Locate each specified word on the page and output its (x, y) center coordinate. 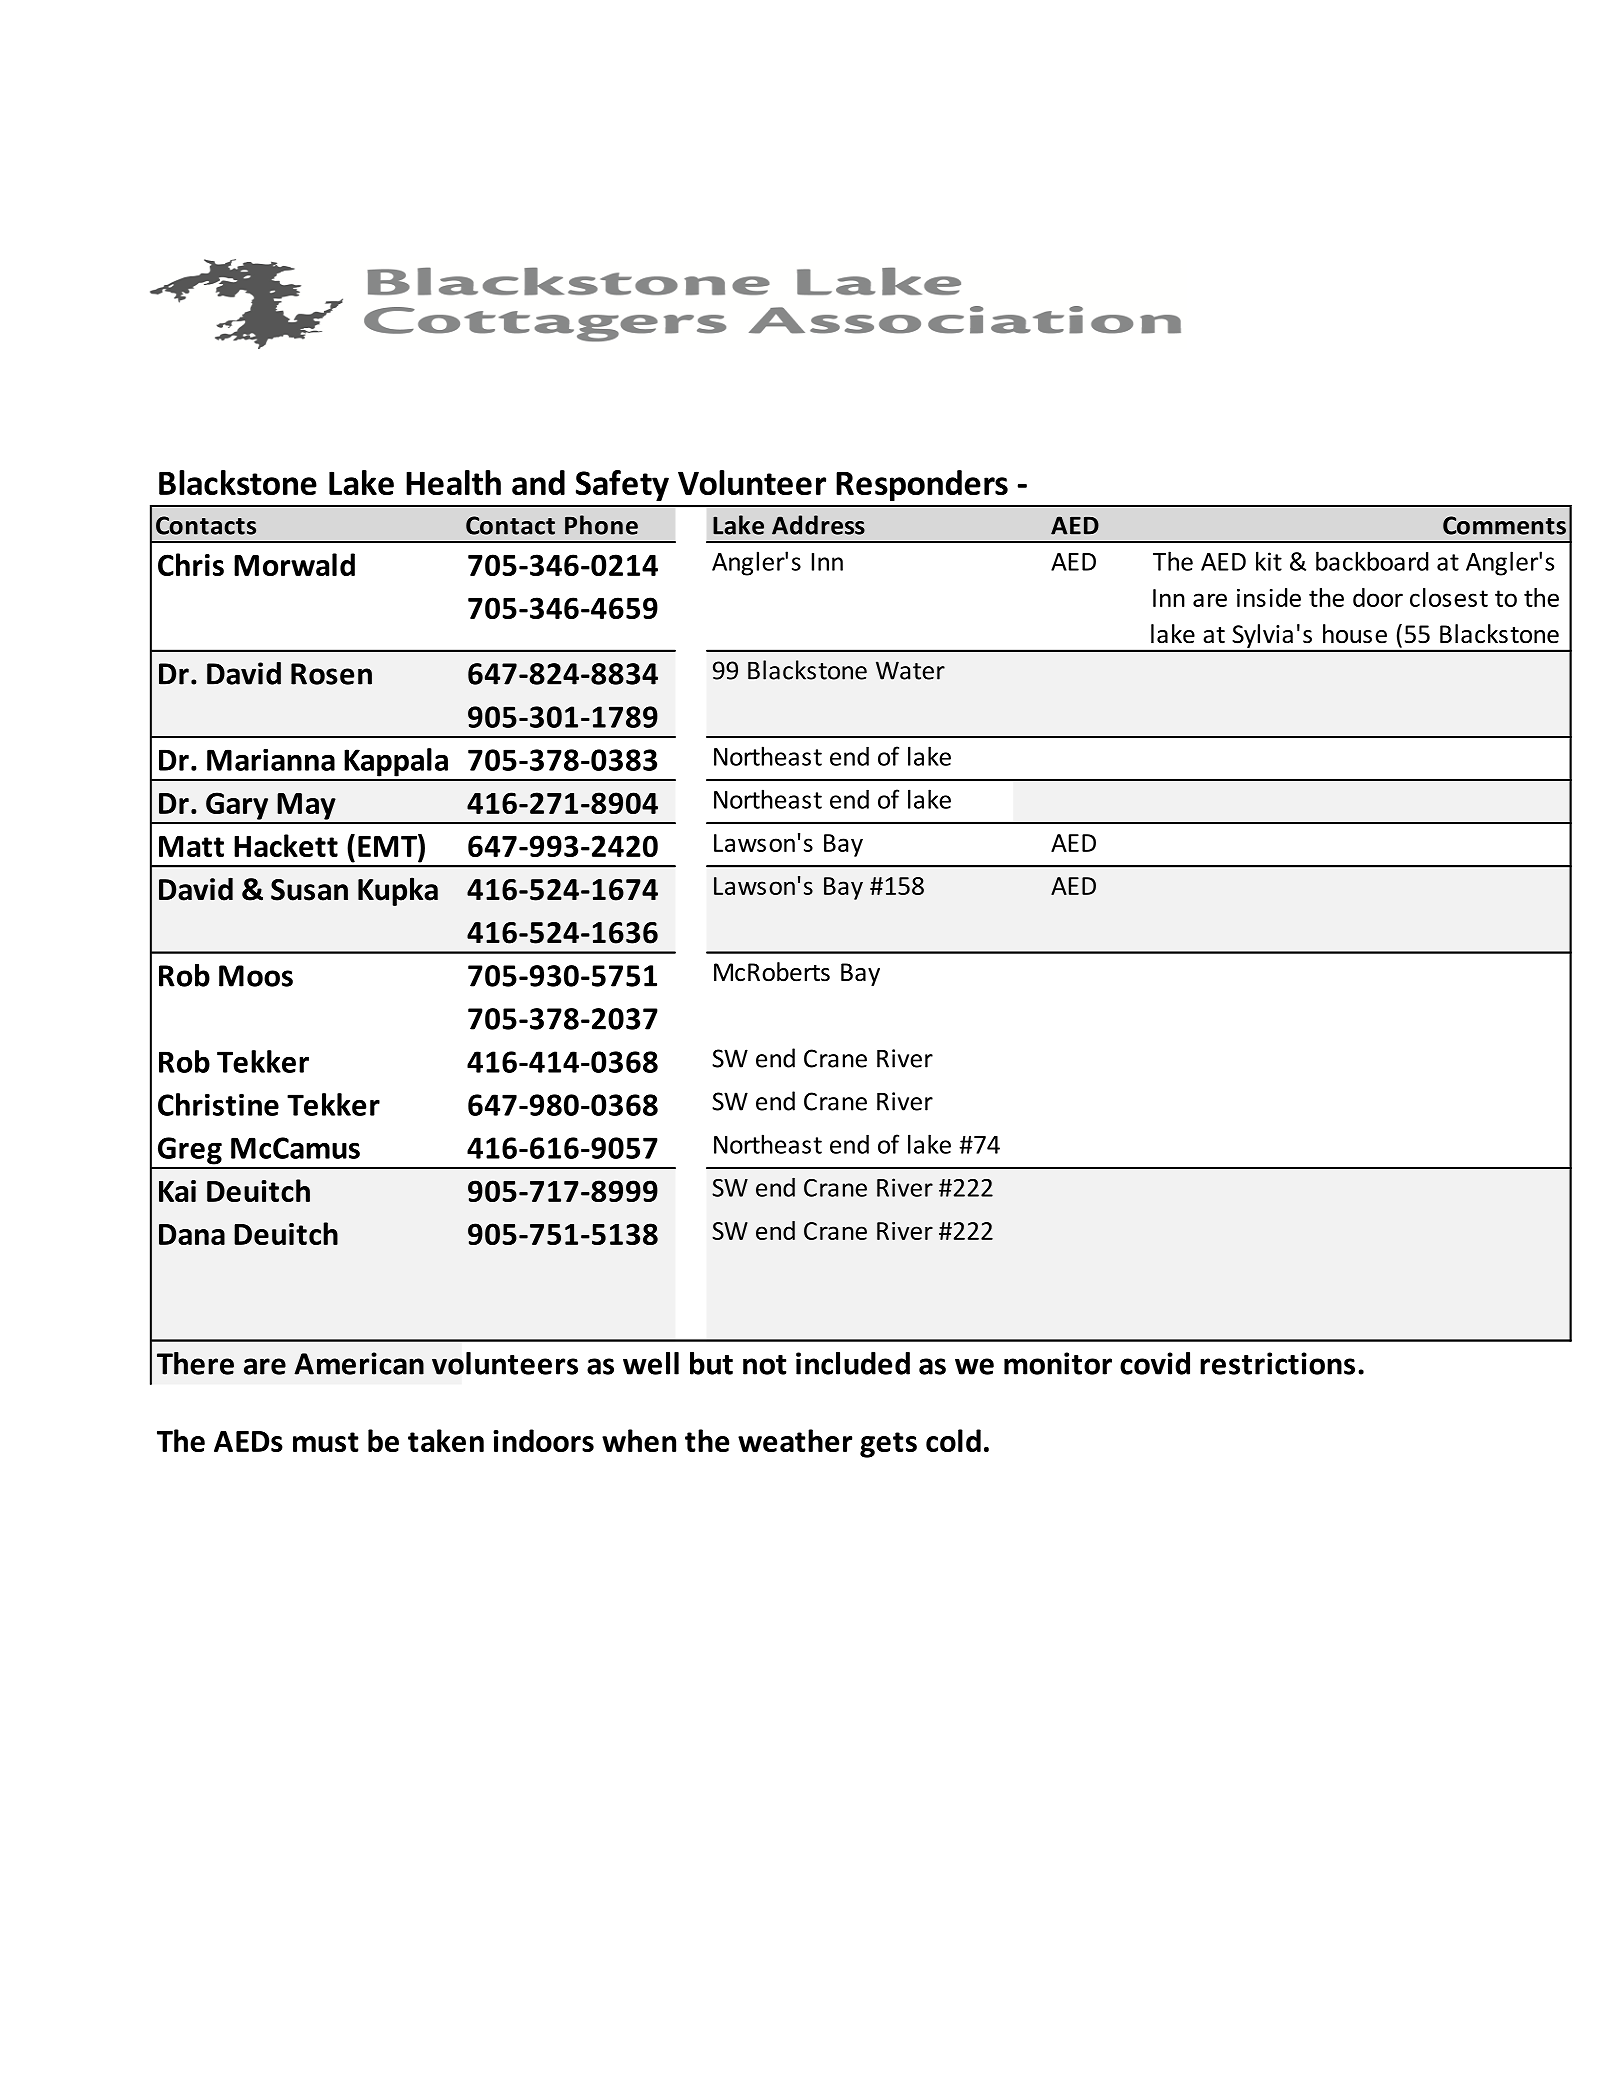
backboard (1372, 561)
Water (910, 670)
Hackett (286, 845)
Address (818, 525)
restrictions (1277, 1363)
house (1355, 634)
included (853, 1363)
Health (453, 482)
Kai (177, 1191)
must (325, 1442)
